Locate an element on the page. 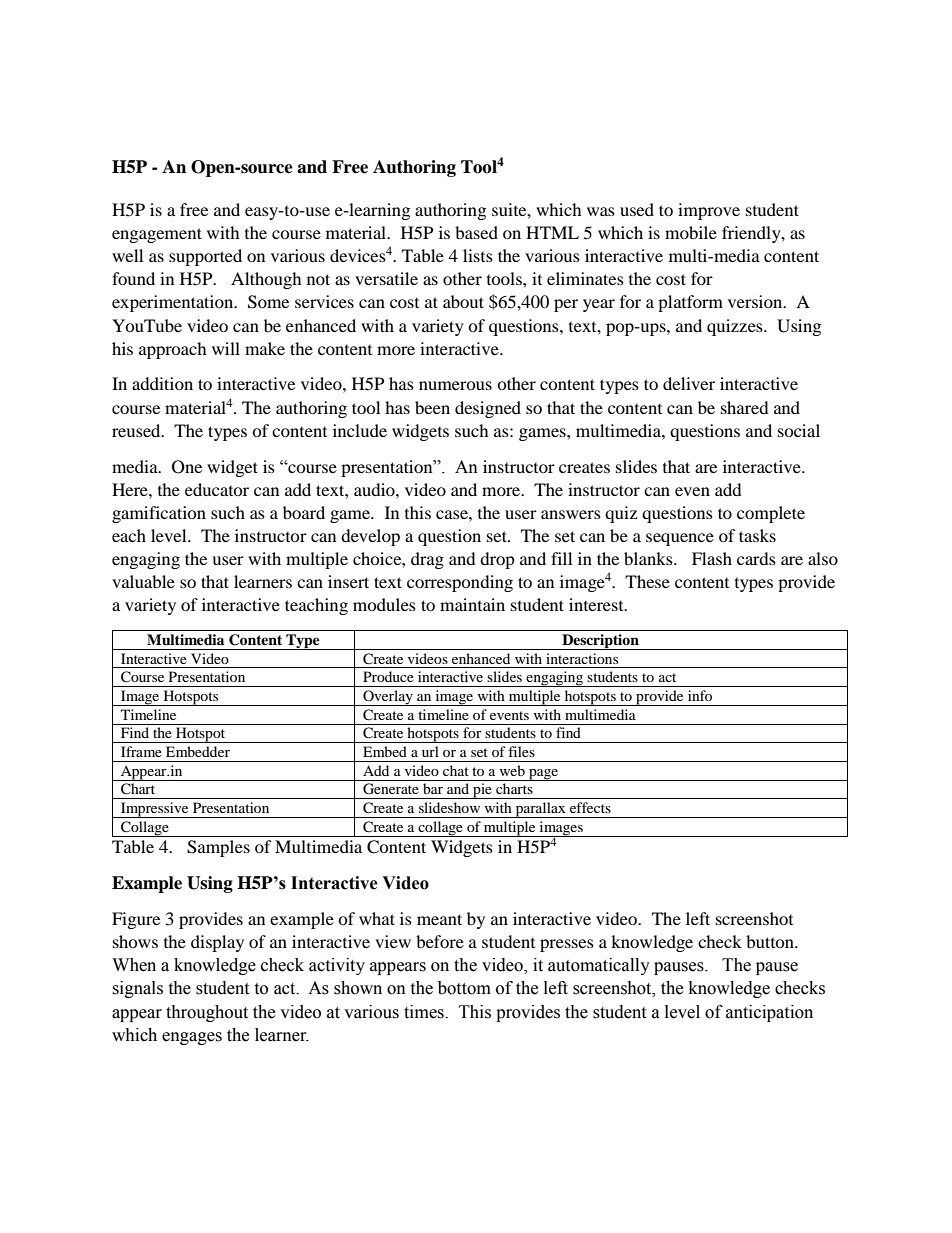 The height and width of the page is (1233, 952). shared is located at coordinates (745, 407).
